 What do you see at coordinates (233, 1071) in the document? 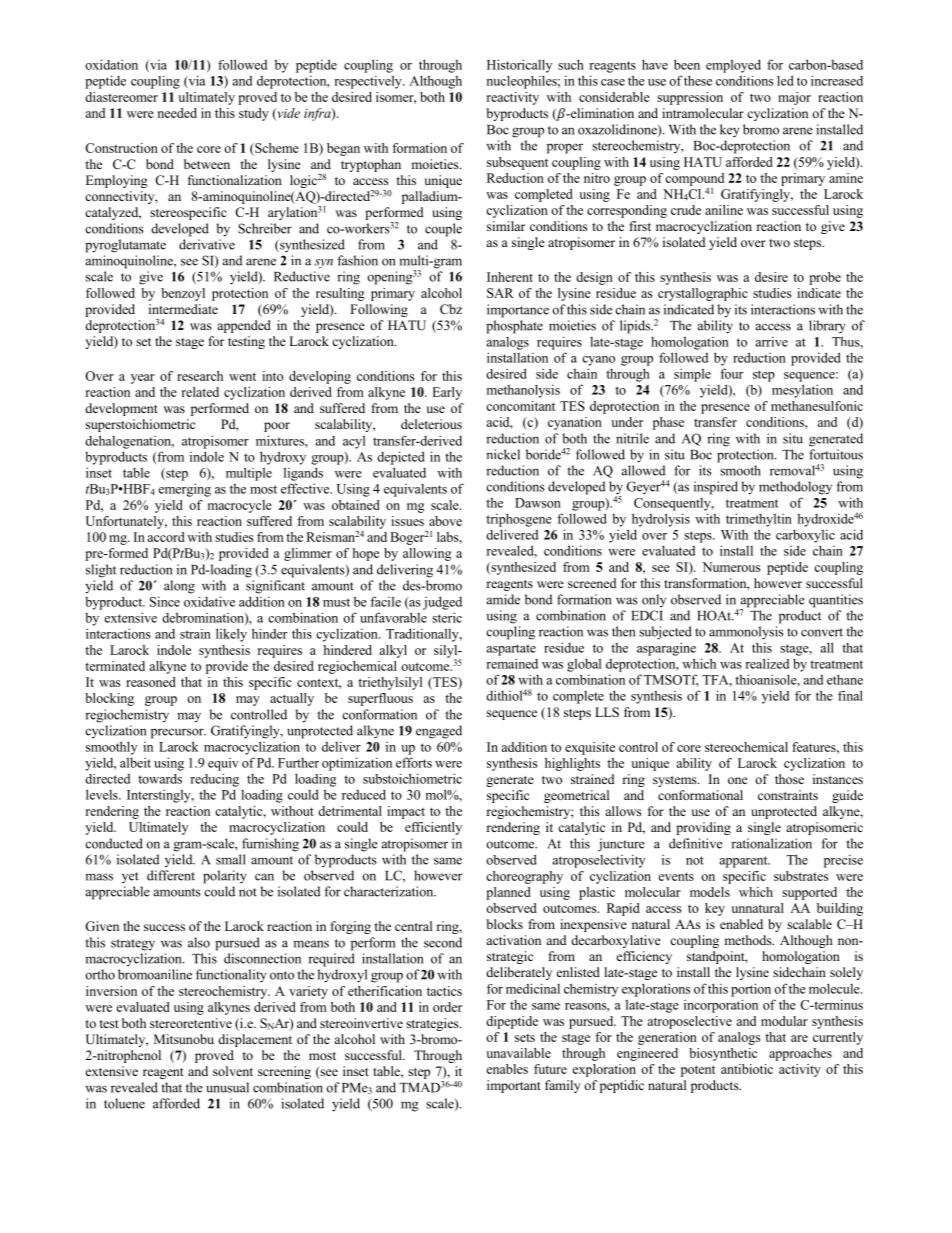
I see `solvent` at bounding box center [233, 1071].
